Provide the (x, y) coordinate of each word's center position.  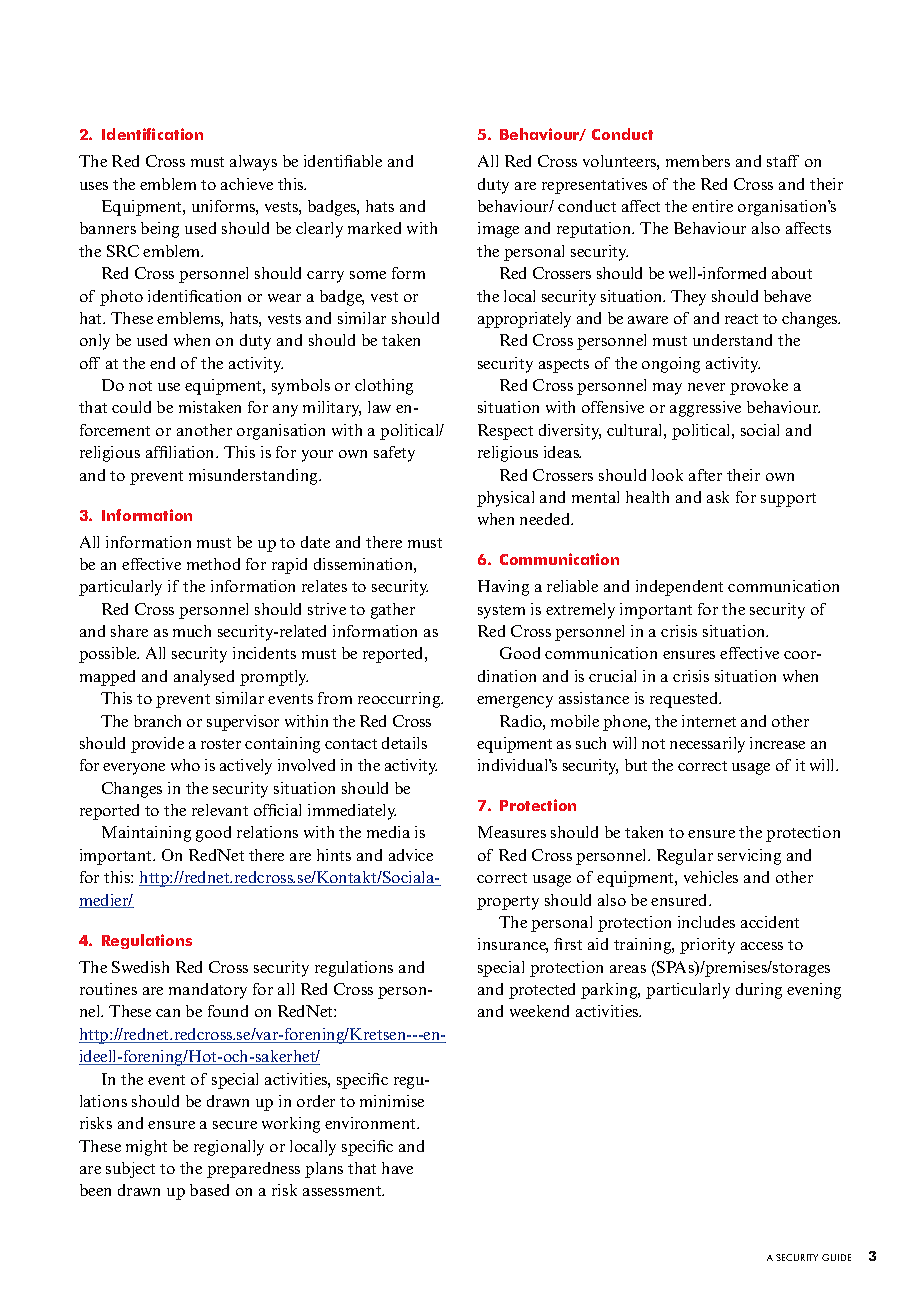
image (498, 230)
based (209, 1190)
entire (712, 206)
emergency (515, 702)
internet (709, 721)
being (160, 230)
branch (157, 721)
